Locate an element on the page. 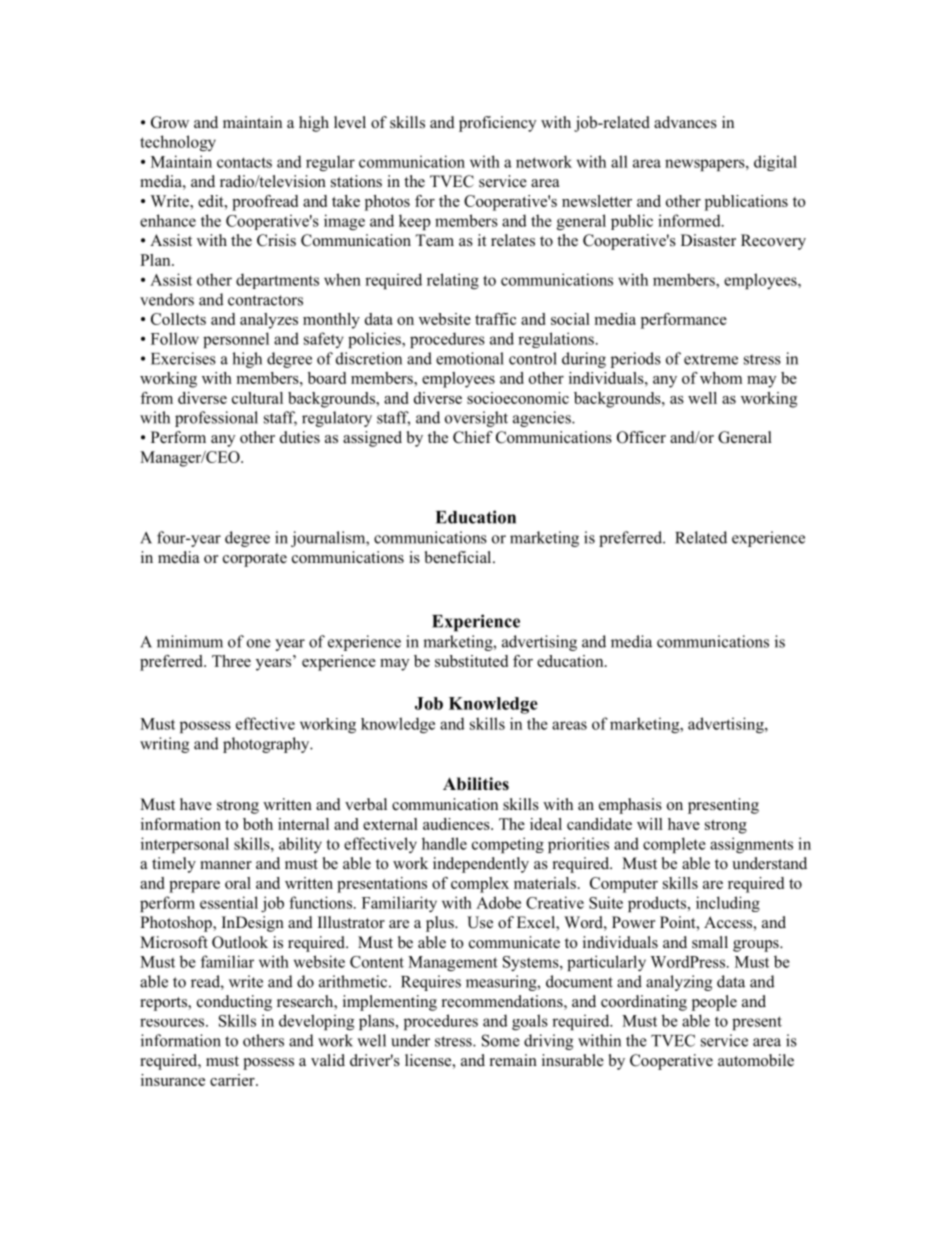 The width and height of the document is (952, 1233). Some is located at coordinates (501, 1040).
